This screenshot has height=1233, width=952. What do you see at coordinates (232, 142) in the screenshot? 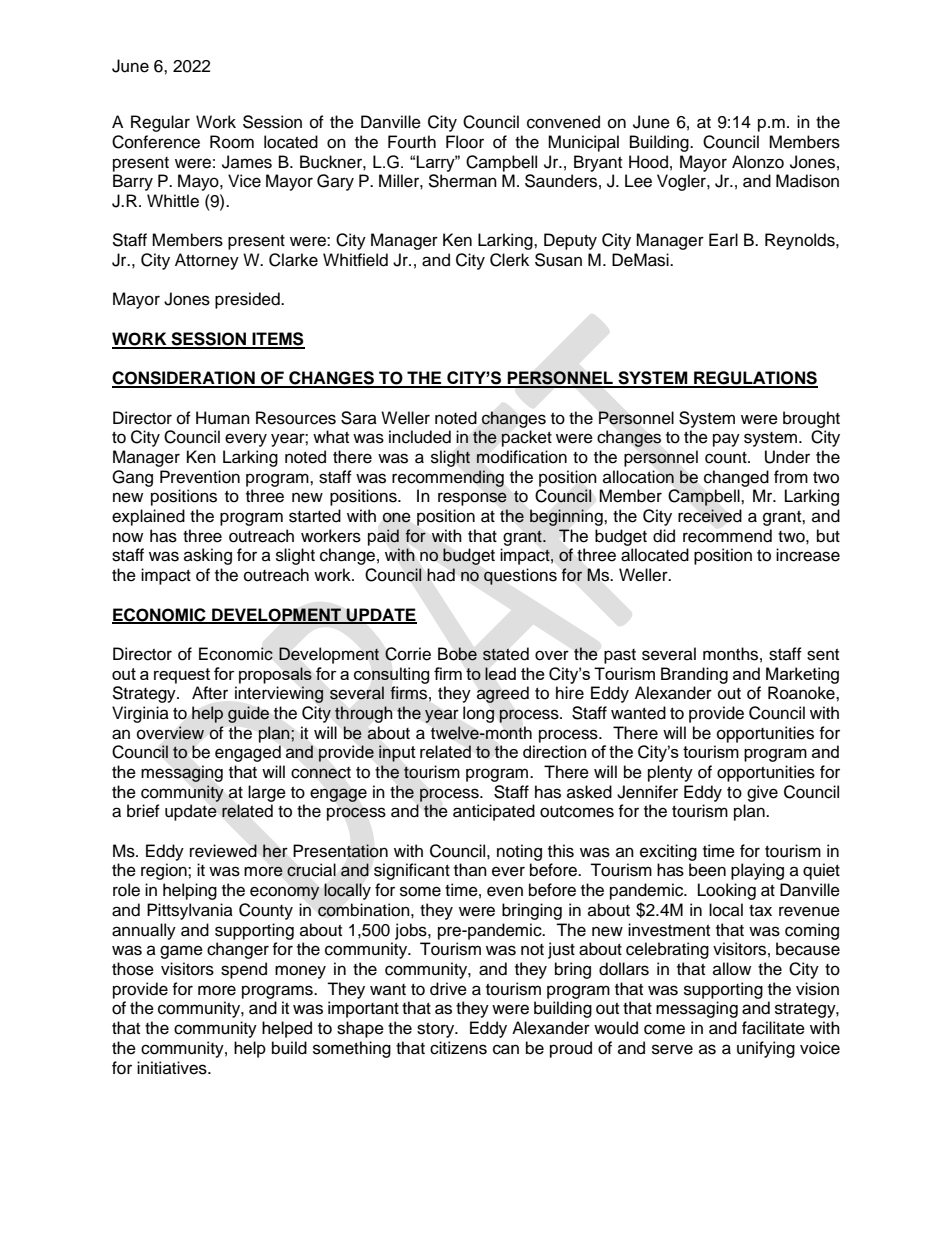
I see `Room` at bounding box center [232, 142].
